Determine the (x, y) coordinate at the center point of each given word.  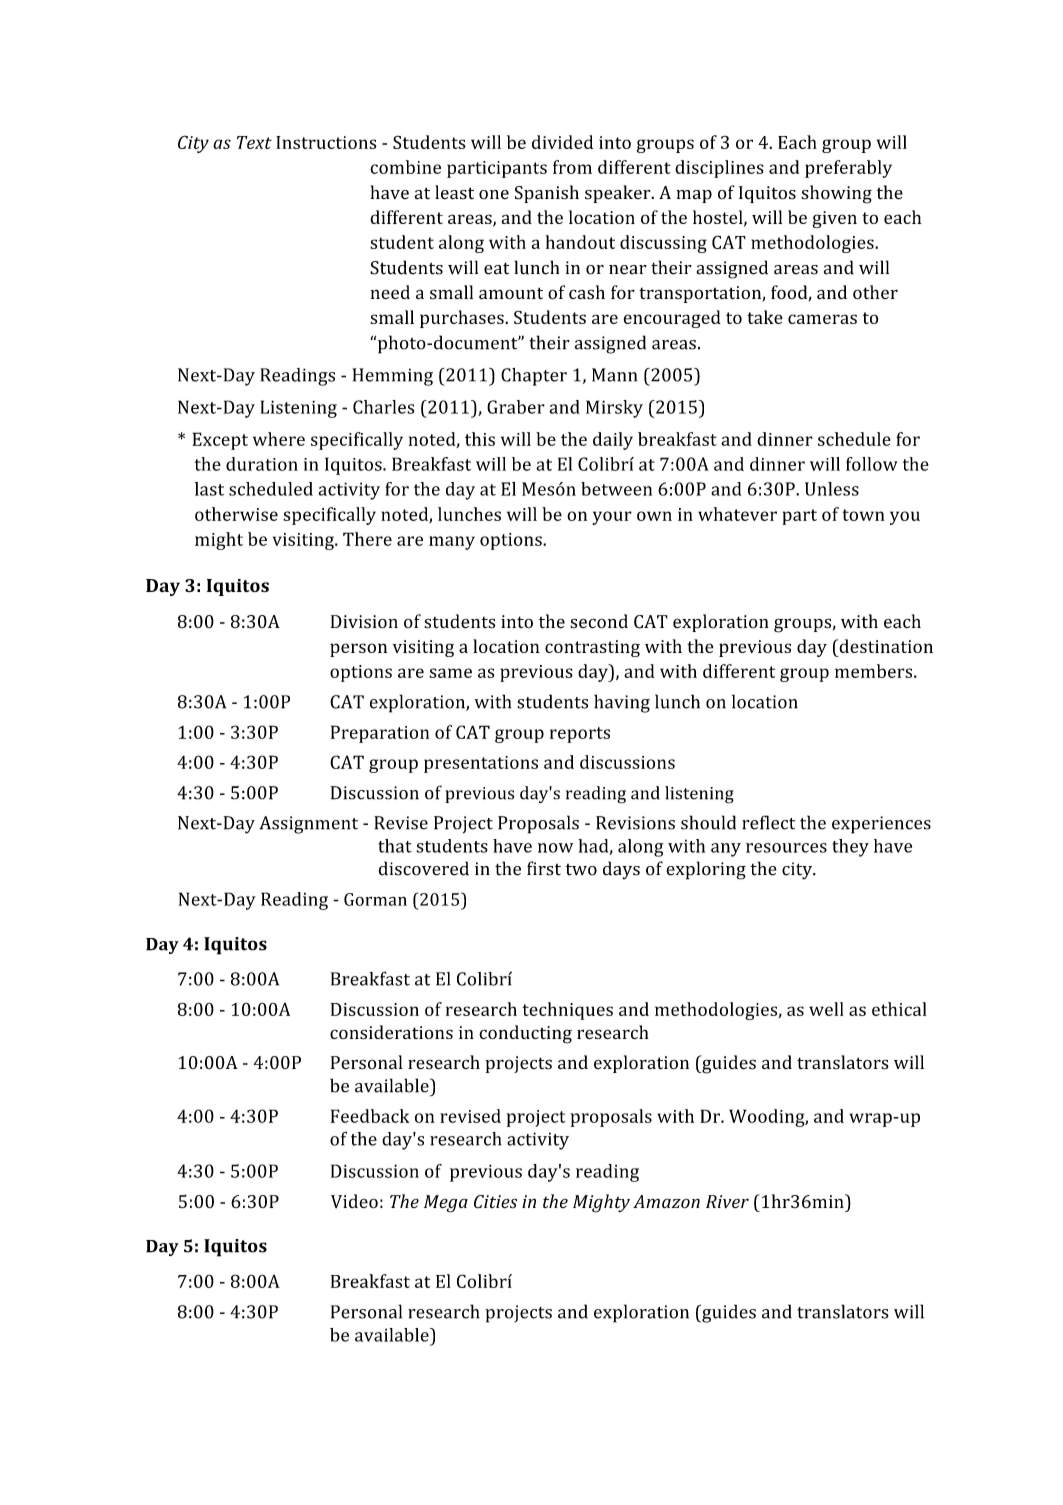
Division (364, 622)
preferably (848, 169)
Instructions (326, 142)
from (572, 167)
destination (885, 646)
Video (354, 1201)
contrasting (592, 648)
